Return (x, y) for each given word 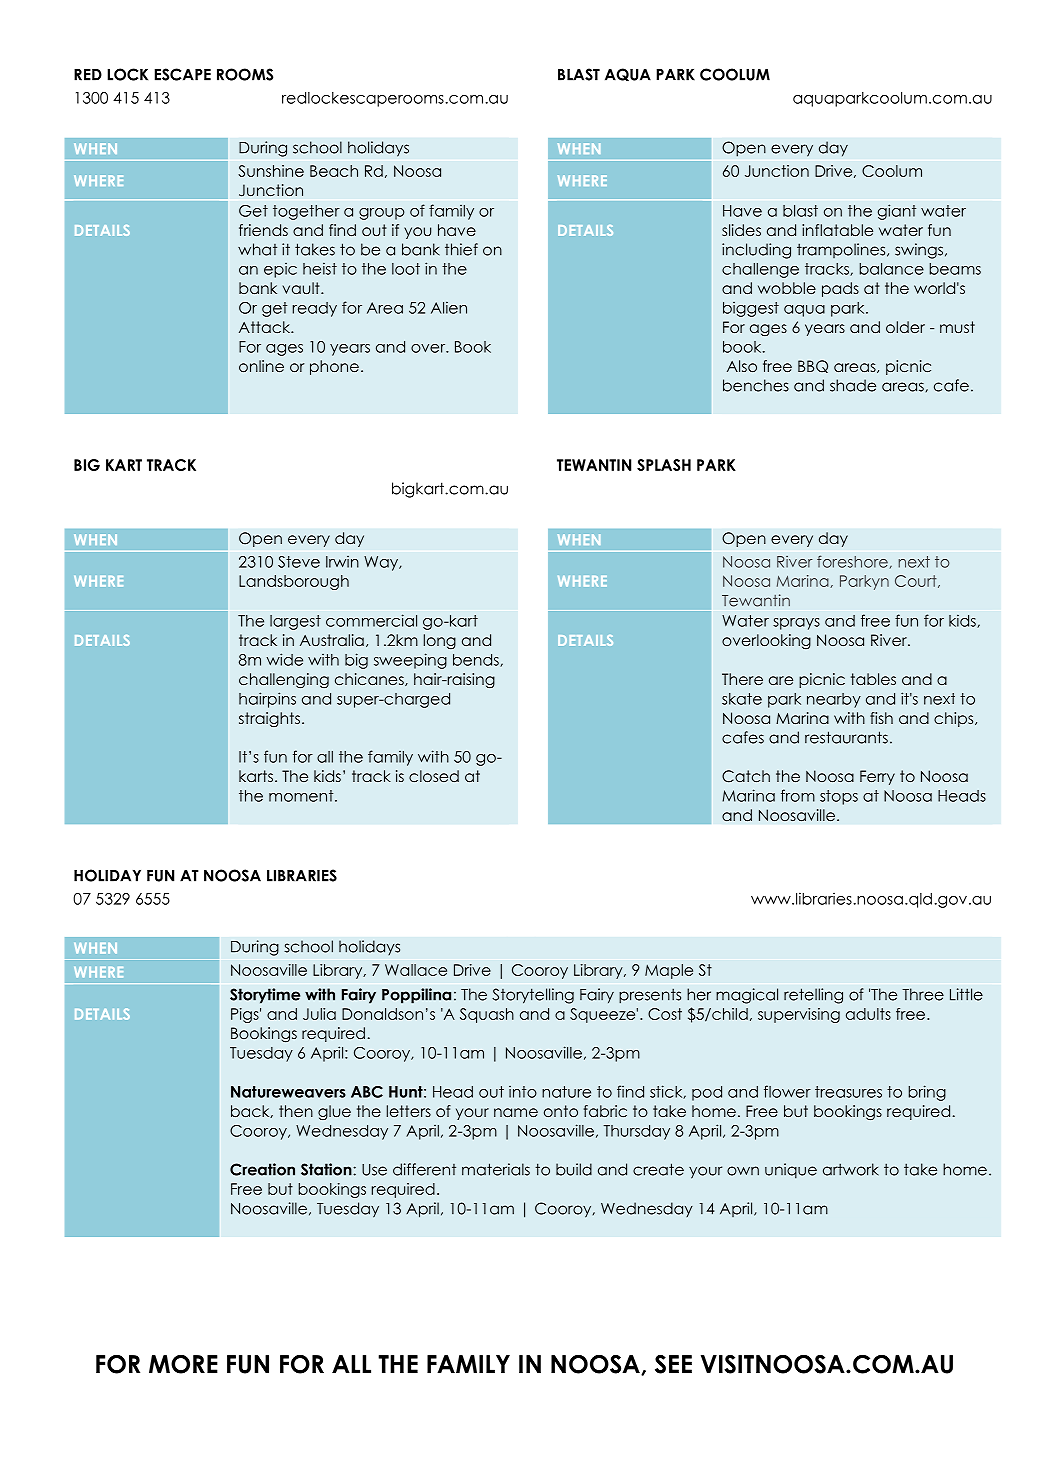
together (306, 212)
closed (434, 776)
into (523, 1091)
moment (302, 796)
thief (461, 249)
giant (897, 212)
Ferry (877, 777)
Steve (299, 562)
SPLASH (664, 465)
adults (868, 1014)
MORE (183, 1364)
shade (853, 385)
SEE (673, 1364)
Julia (319, 1014)
